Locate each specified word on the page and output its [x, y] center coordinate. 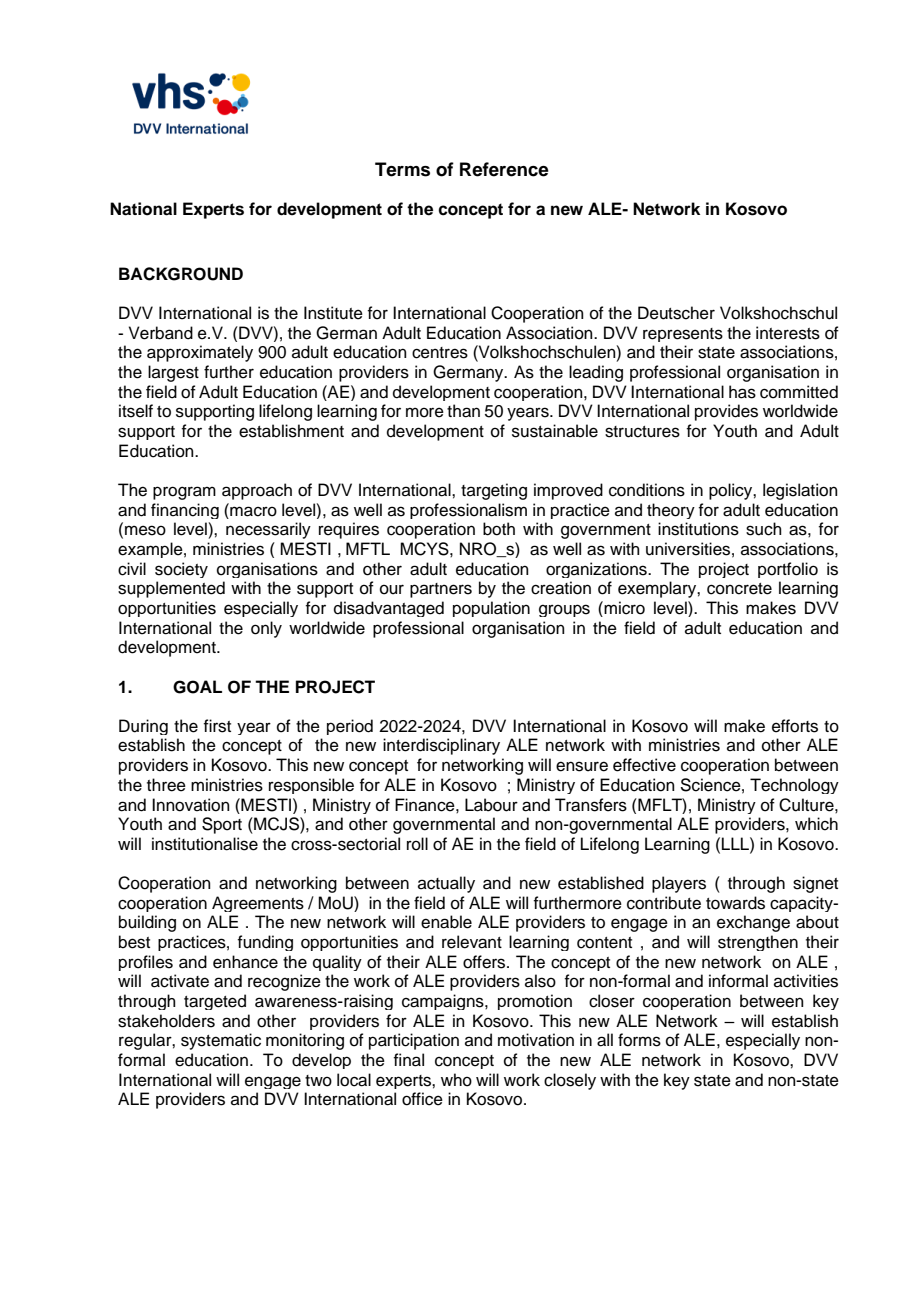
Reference [504, 169]
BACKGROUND [181, 274]
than [463, 411]
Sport [222, 825]
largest [173, 373]
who [456, 1080]
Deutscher [676, 313]
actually [446, 884]
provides [726, 412]
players [679, 884]
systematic [221, 1041]
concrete [739, 589]
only [266, 629]
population [491, 609]
